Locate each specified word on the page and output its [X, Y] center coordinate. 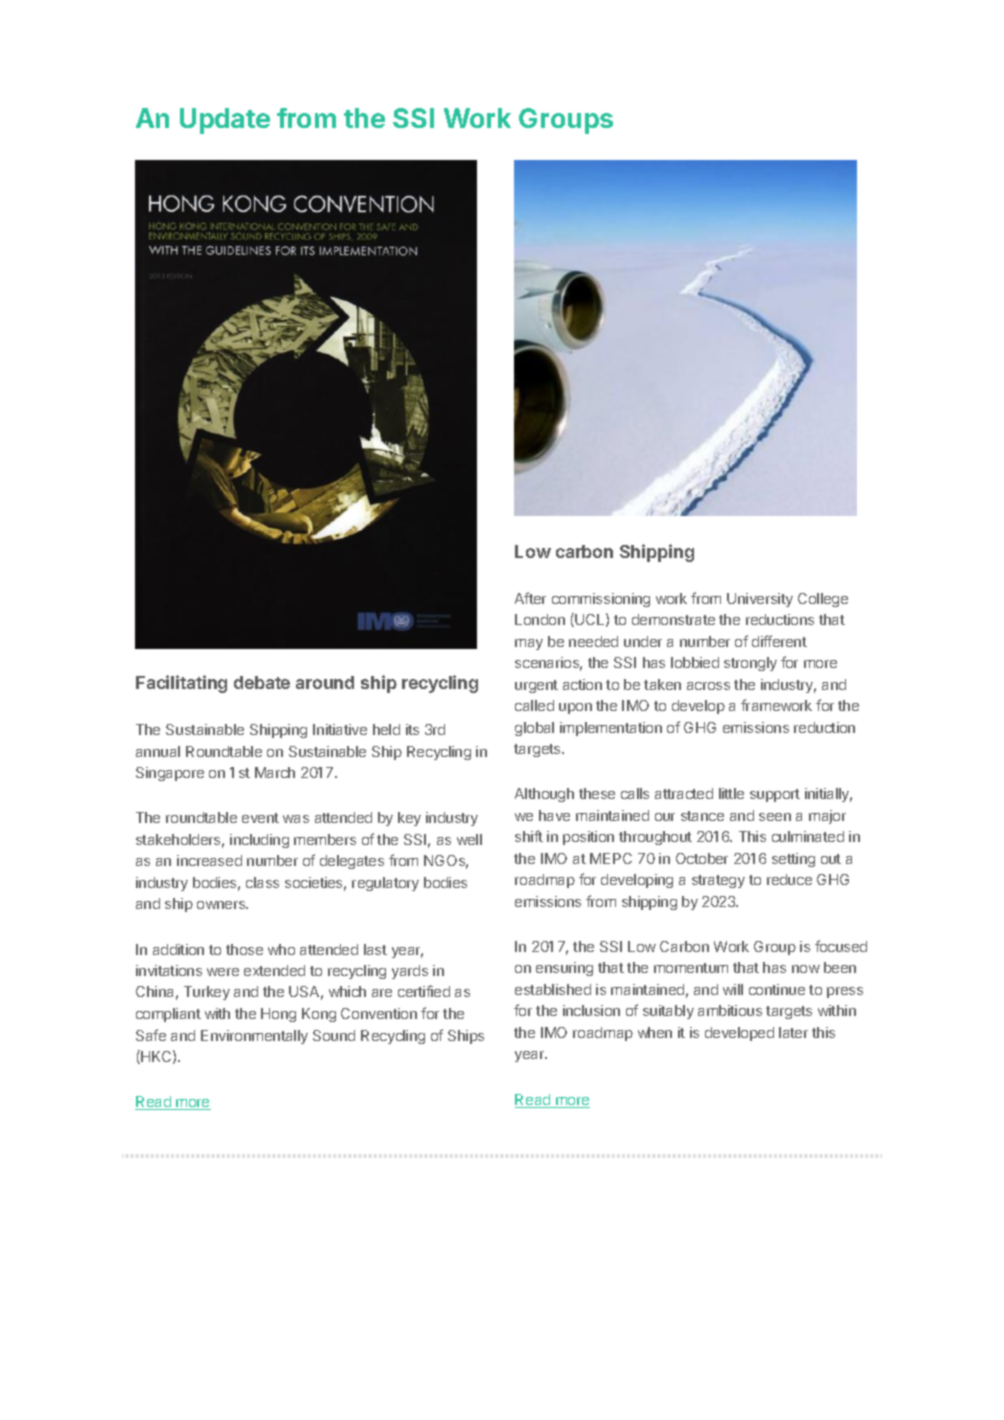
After [530, 598]
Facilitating [181, 684]
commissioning [601, 600]
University [760, 600]
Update [225, 121]
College [823, 600]
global [534, 729]
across [708, 686]
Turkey [207, 993]
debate [262, 682]
